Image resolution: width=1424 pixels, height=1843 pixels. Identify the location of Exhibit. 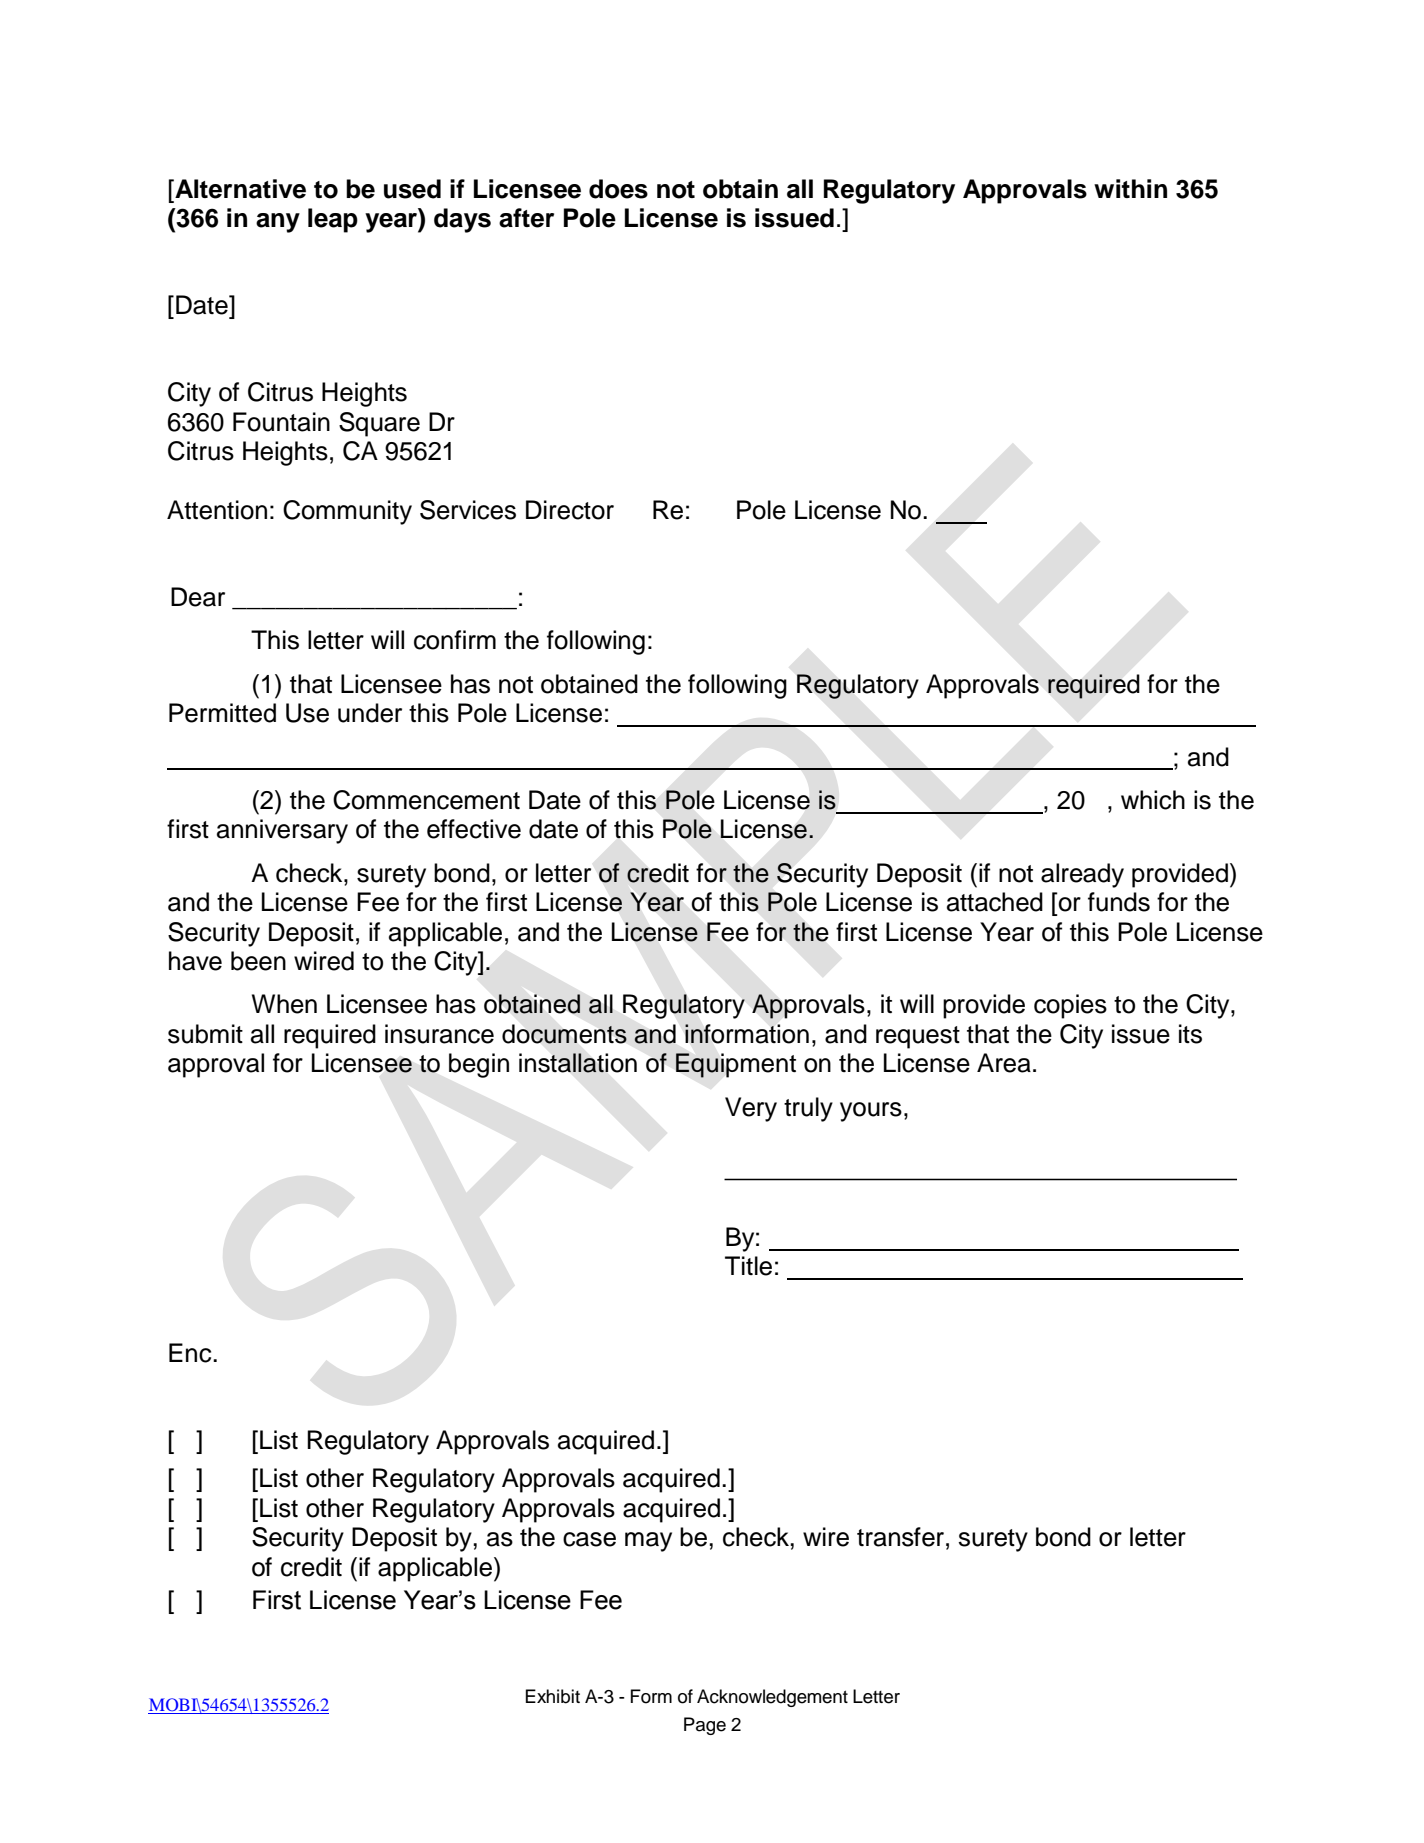
(553, 1696).
